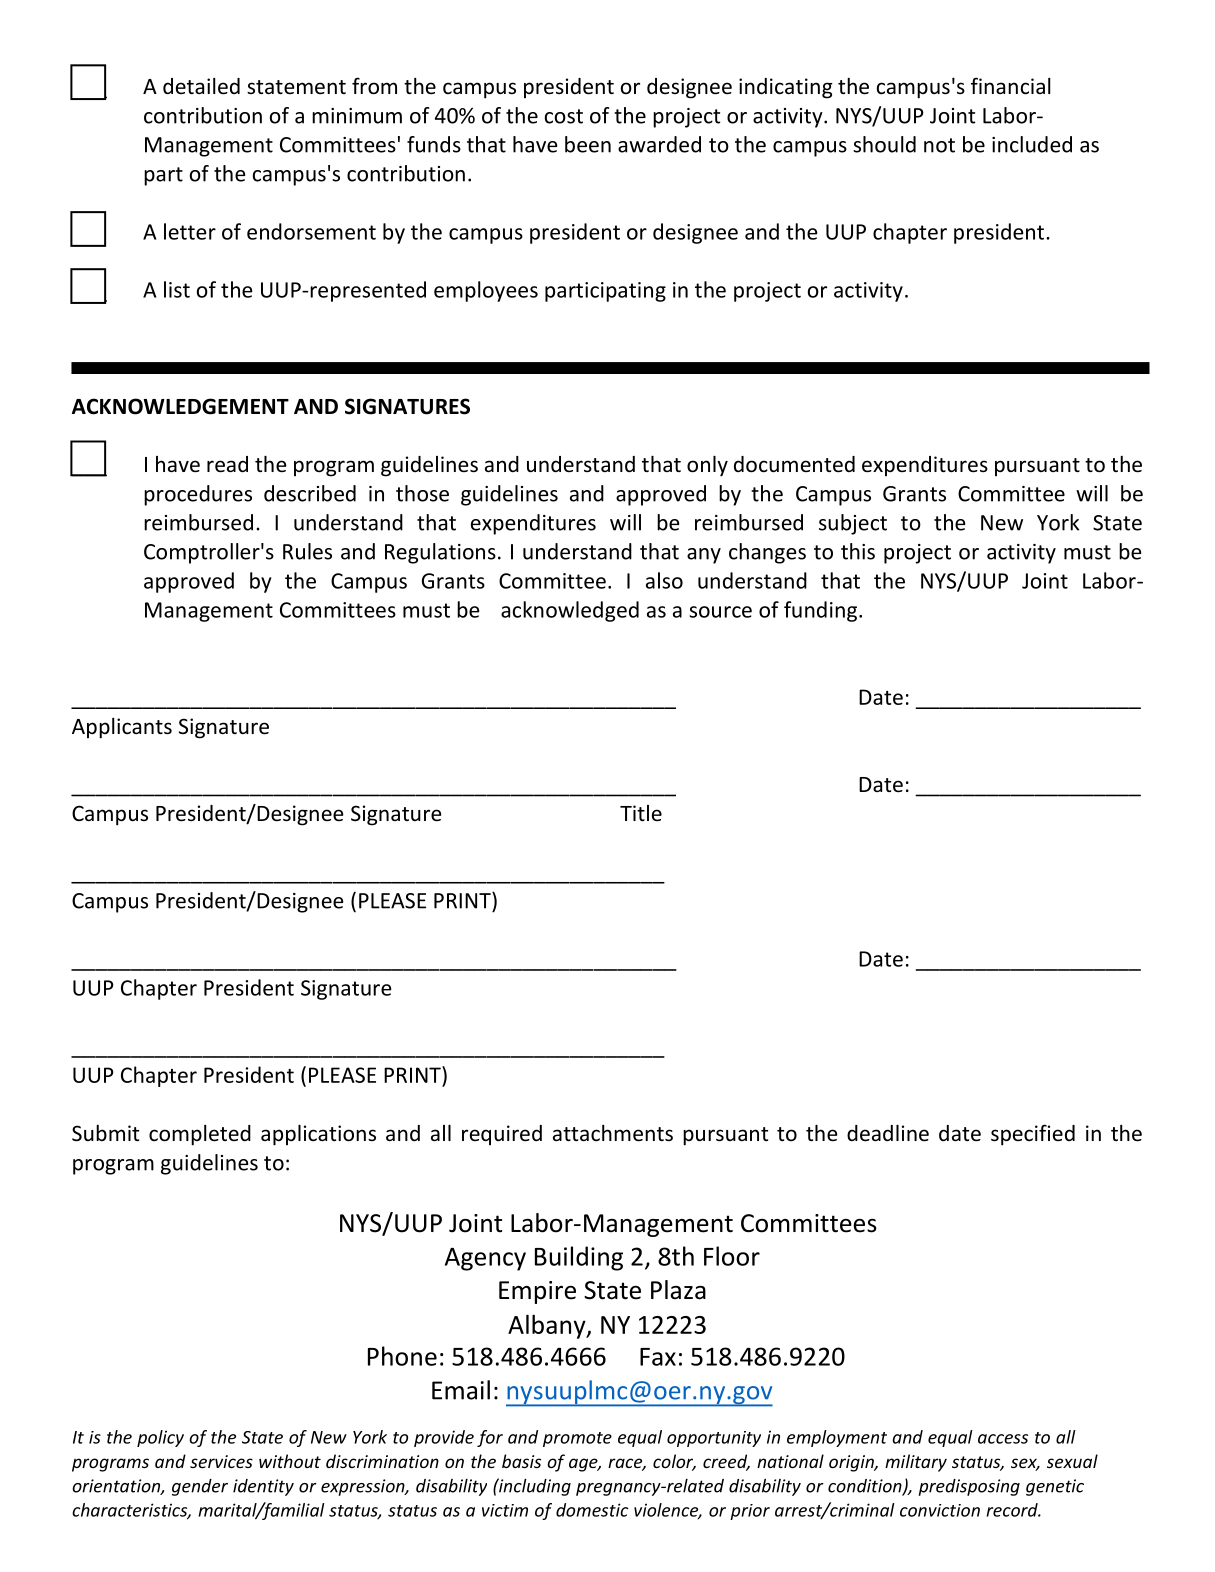 This screenshot has width=1215, height=1572. What do you see at coordinates (641, 813) in the screenshot?
I see `Title` at bounding box center [641, 813].
